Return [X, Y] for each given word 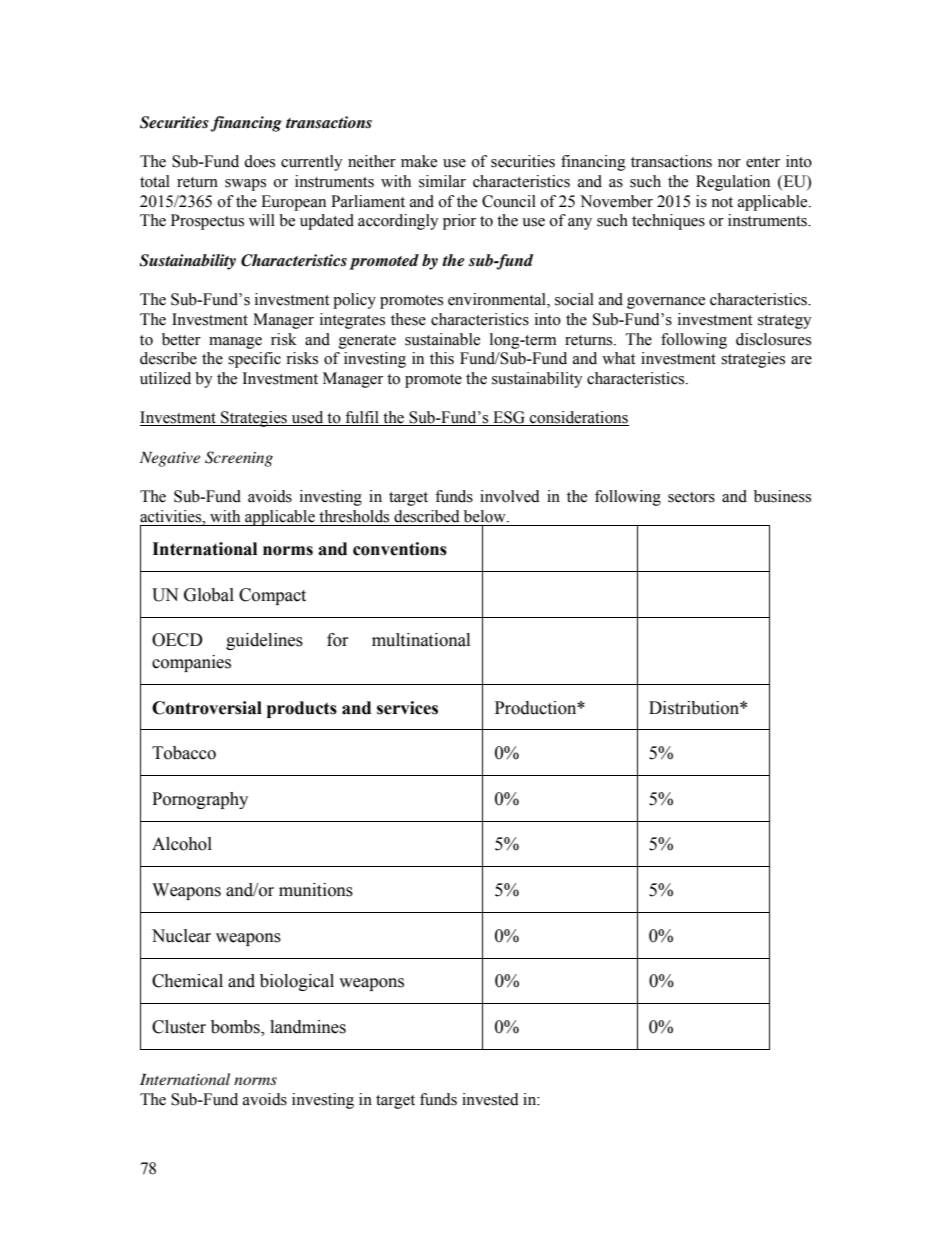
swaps [245, 185]
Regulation [733, 183]
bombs [236, 1028]
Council [509, 201]
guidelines [264, 641]
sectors [691, 497]
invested [490, 1099]
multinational [421, 640]
